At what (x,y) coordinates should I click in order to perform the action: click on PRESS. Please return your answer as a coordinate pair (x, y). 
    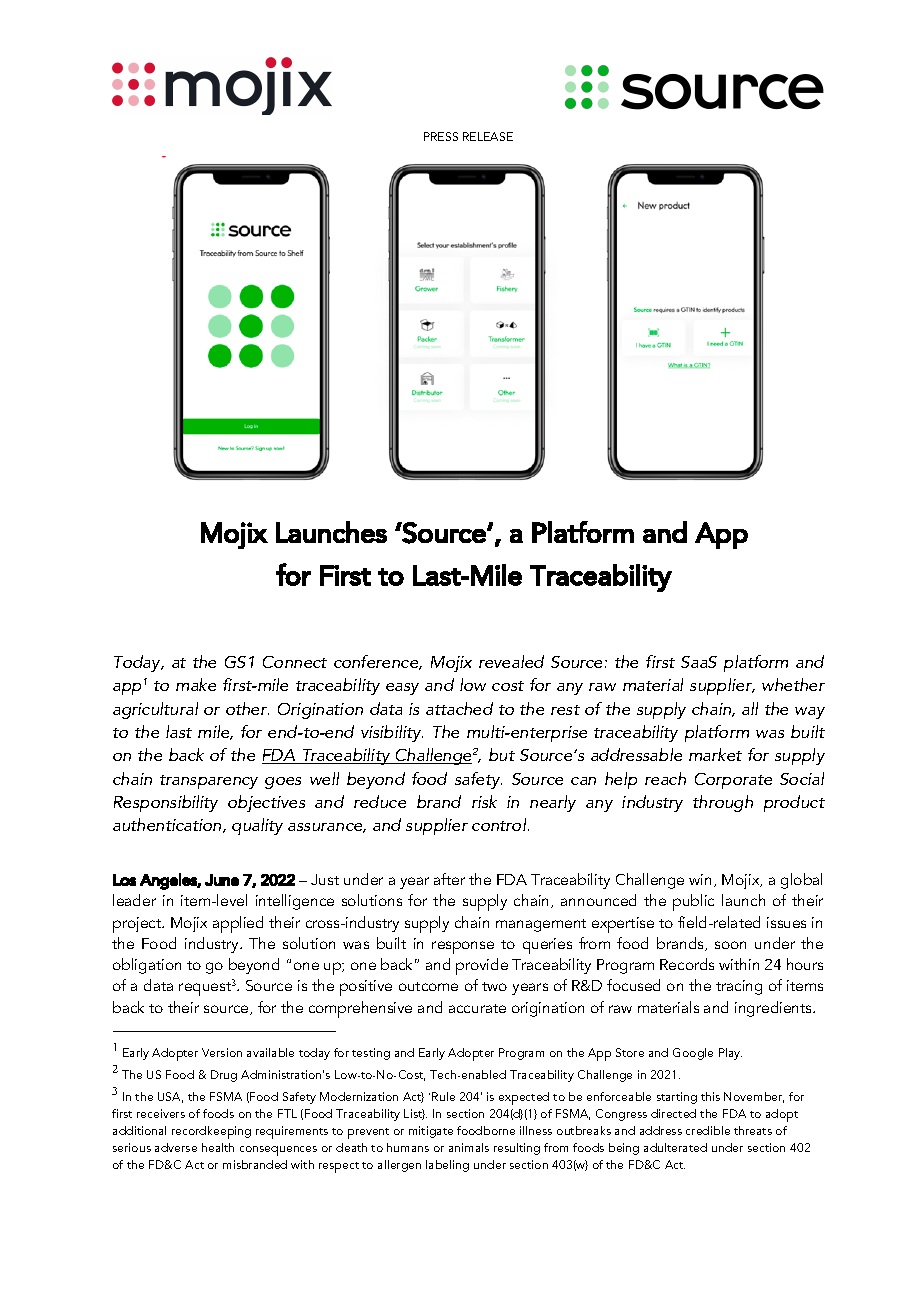
    Looking at the image, I should click on (441, 136).
